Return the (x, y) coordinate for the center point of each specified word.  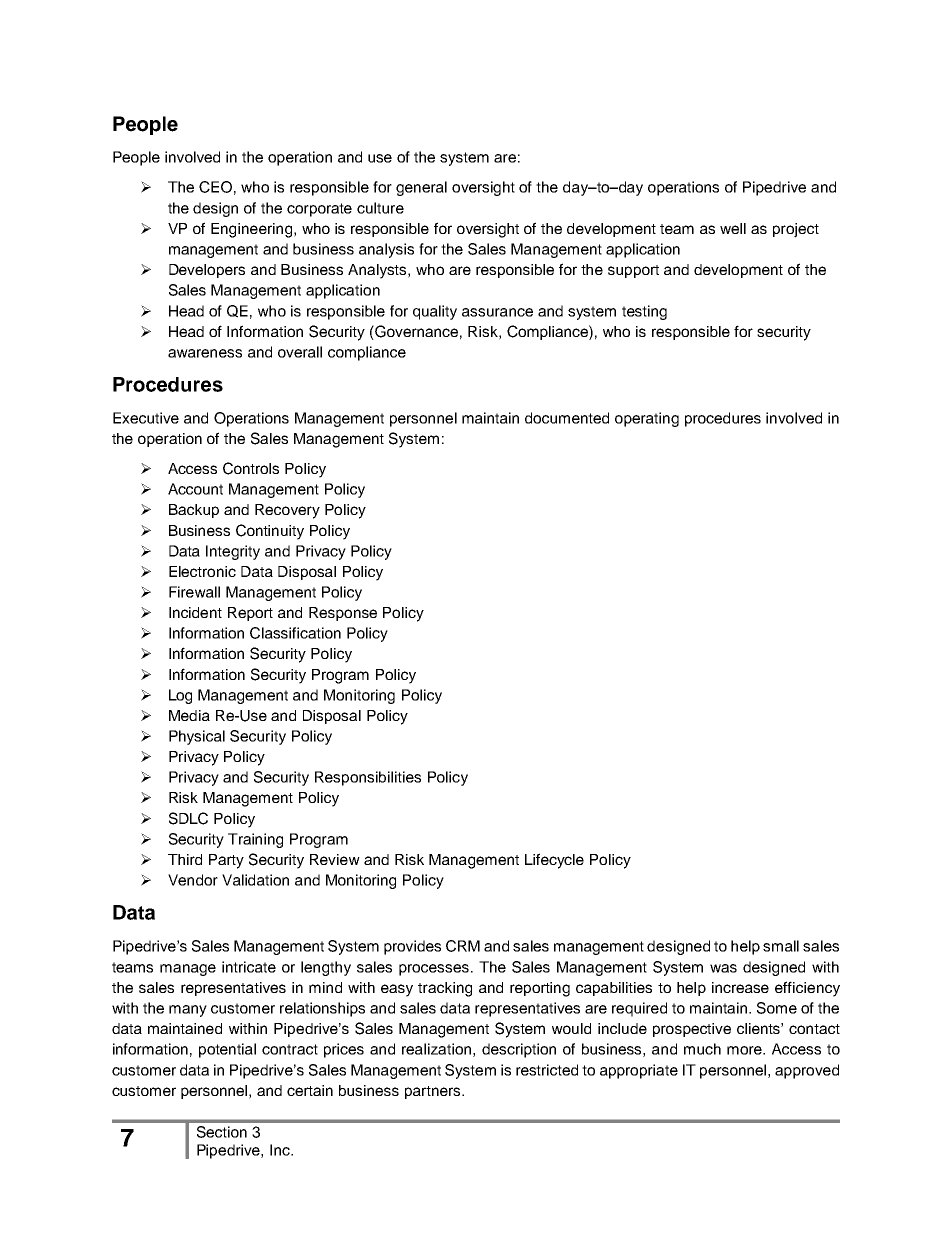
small (781, 946)
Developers (207, 271)
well (733, 228)
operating (647, 419)
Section (222, 1132)
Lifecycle (554, 861)
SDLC (188, 818)
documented (567, 418)
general (421, 188)
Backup (194, 511)
